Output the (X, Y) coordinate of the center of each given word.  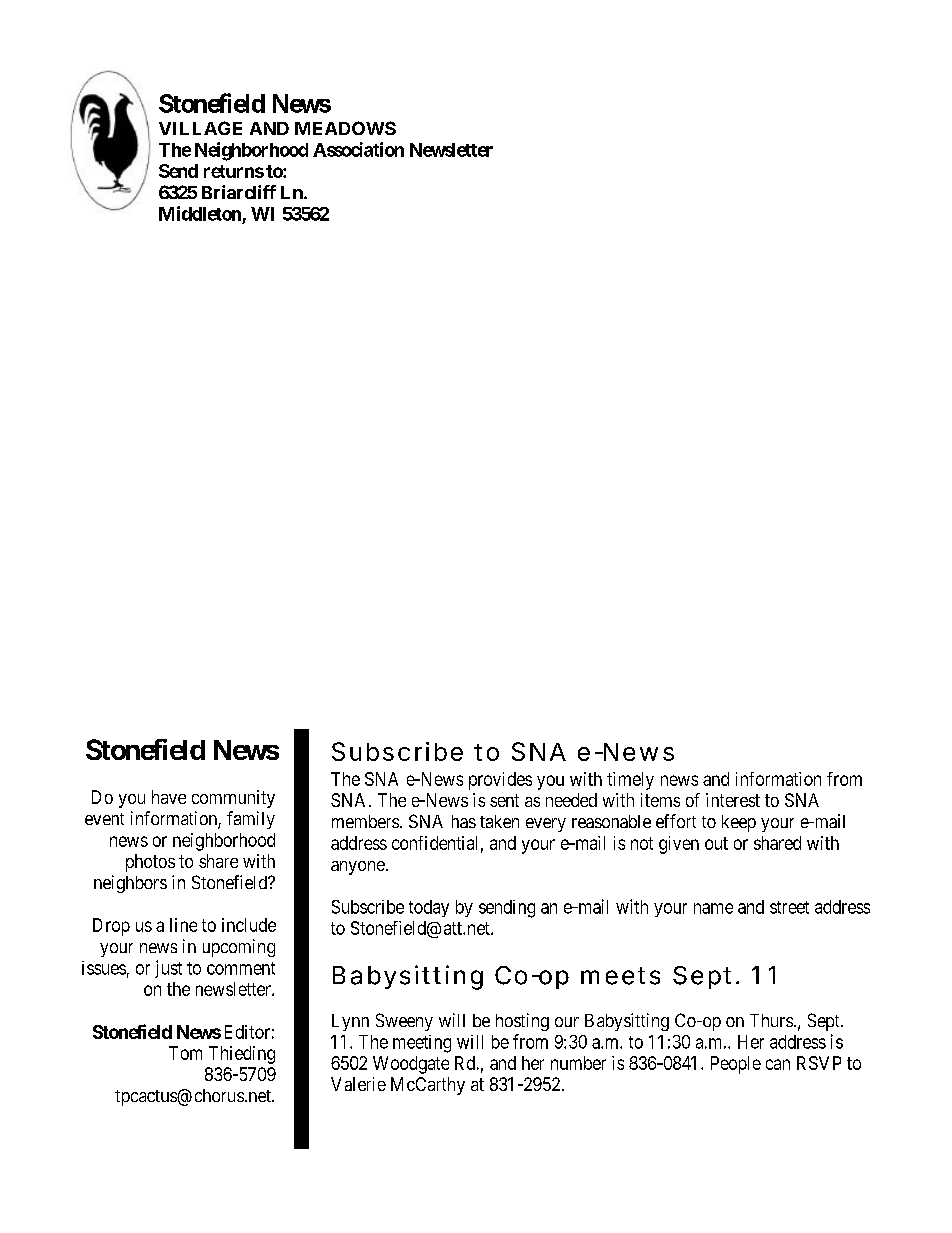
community (233, 799)
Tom (185, 1053)
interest (733, 800)
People (736, 1065)
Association (358, 149)
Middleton (200, 213)
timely (630, 781)
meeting (422, 1044)
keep (739, 823)
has (464, 821)
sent (504, 800)
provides (500, 781)
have (169, 797)
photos (150, 863)
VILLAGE (200, 128)
